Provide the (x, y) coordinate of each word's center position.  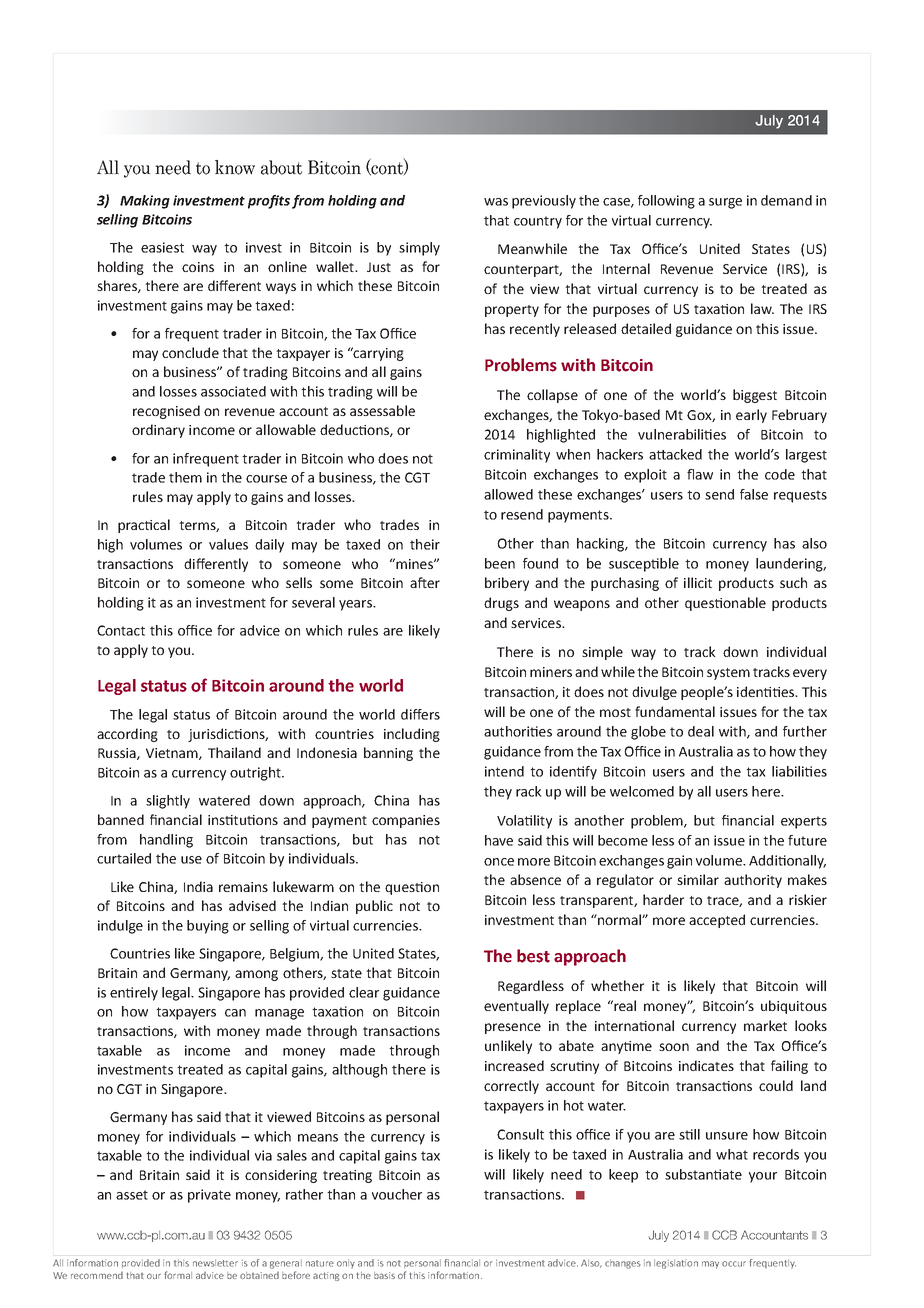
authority (753, 881)
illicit (698, 582)
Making (145, 202)
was (496, 202)
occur (734, 1264)
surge (725, 203)
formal (178, 1275)
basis (384, 1275)
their (425, 544)
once (499, 862)
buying (208, 927)
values (228, 544)
